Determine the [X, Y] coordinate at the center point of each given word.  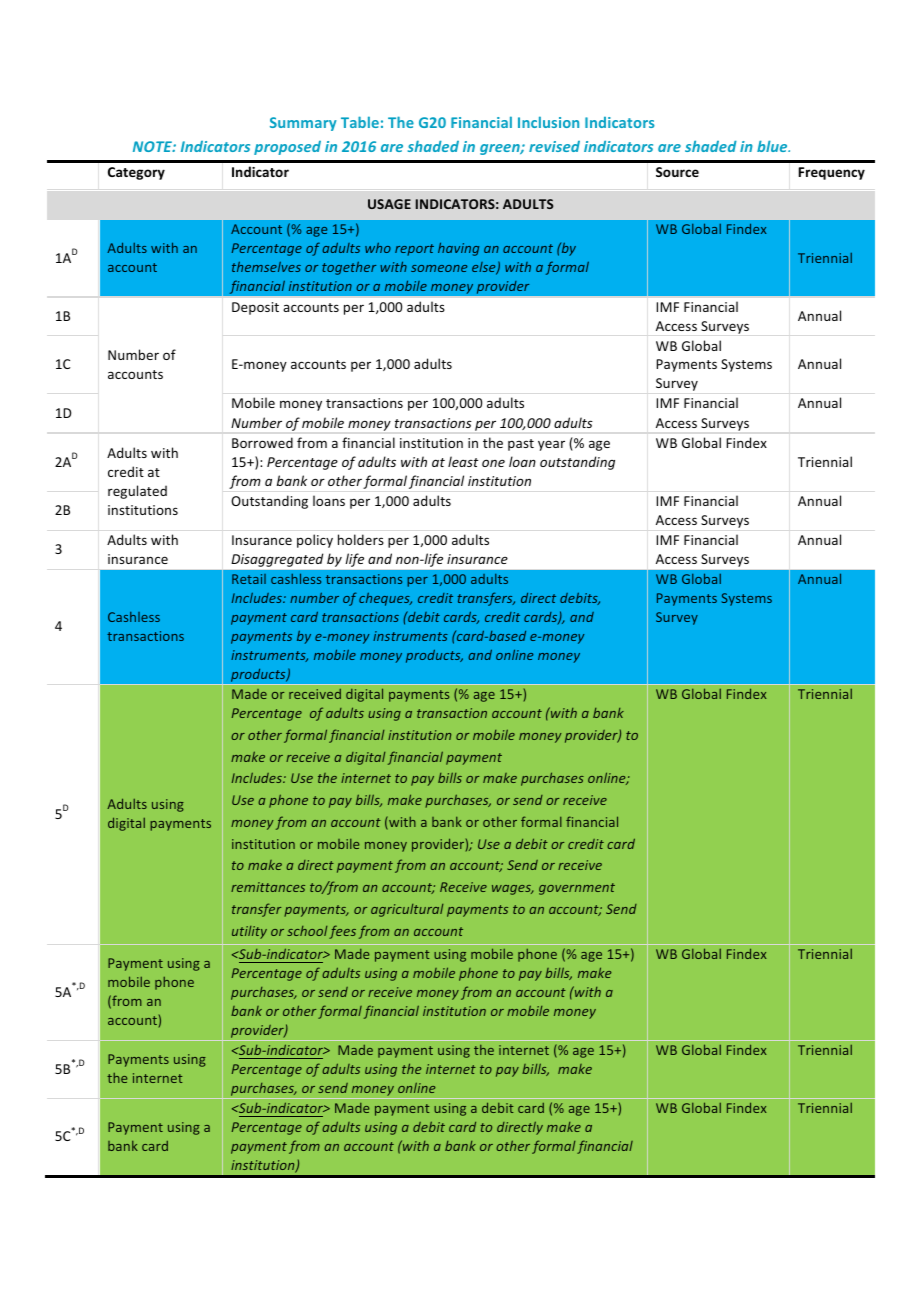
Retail [249, 579]
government [577, 889]
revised [554, 146]
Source [677, 172]
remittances [268, 887]
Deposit [255, 308]
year [551, 445]
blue [773, 146]
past [521, 445]
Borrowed [262, 442]
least [463, 461]
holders [361, 539]
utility [249, 932]
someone [439, 268]
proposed [287, 148]
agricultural [407, 910]
